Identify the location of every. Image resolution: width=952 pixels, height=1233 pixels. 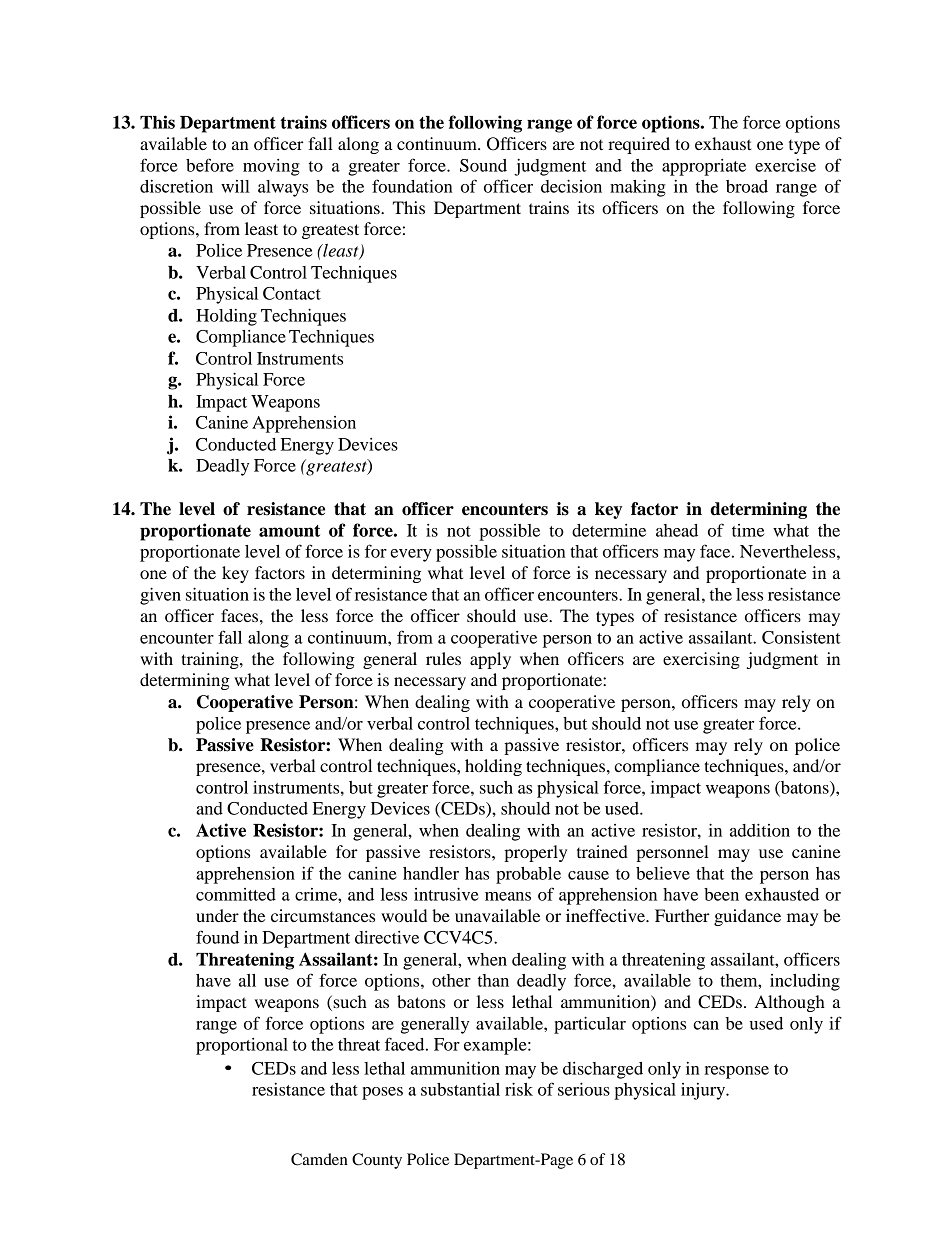
(411, 555).
